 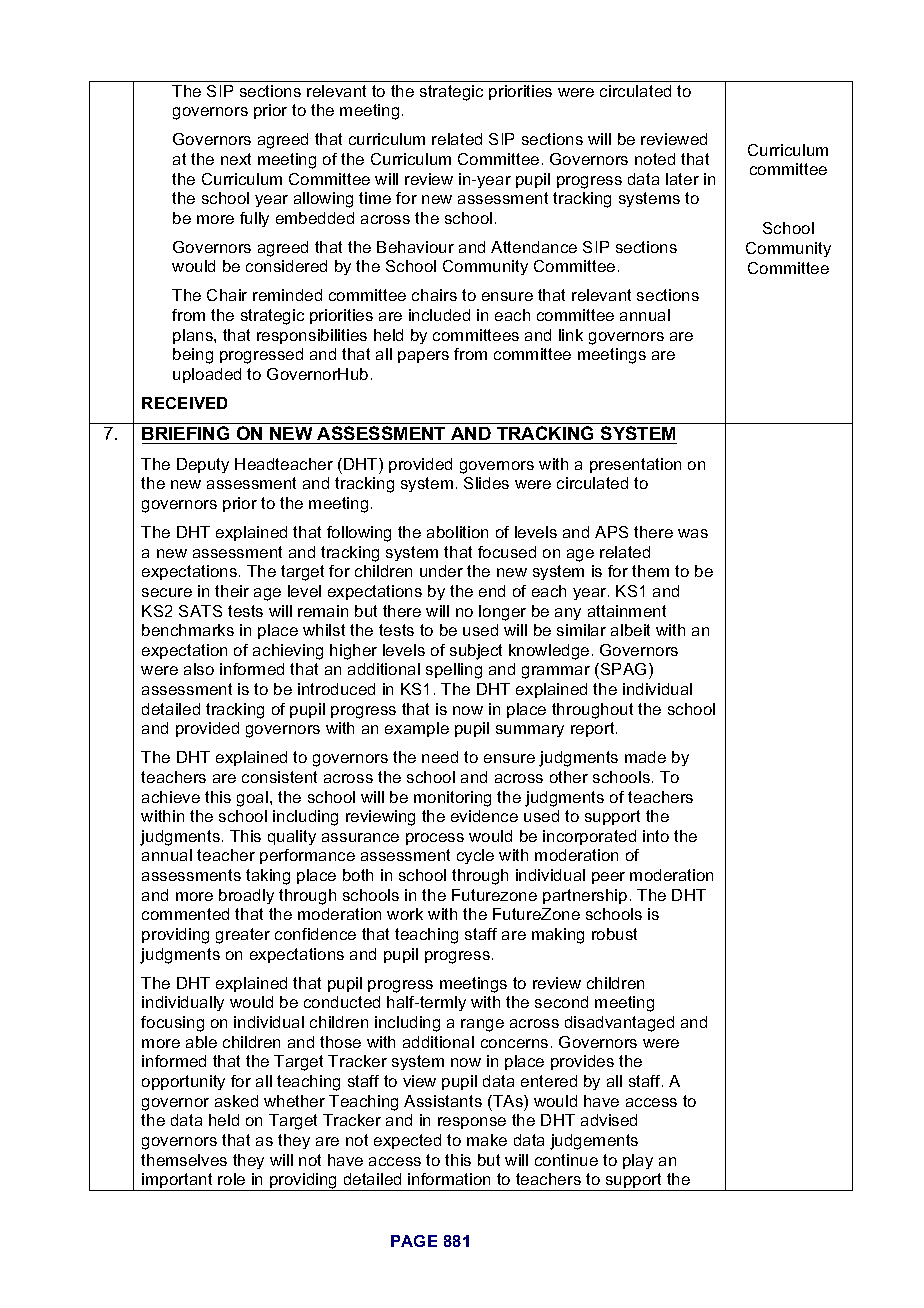 What do you see at coordinates (638, 1161) in the screenshot?
I see `play` at bounding box center [638, 1161].
